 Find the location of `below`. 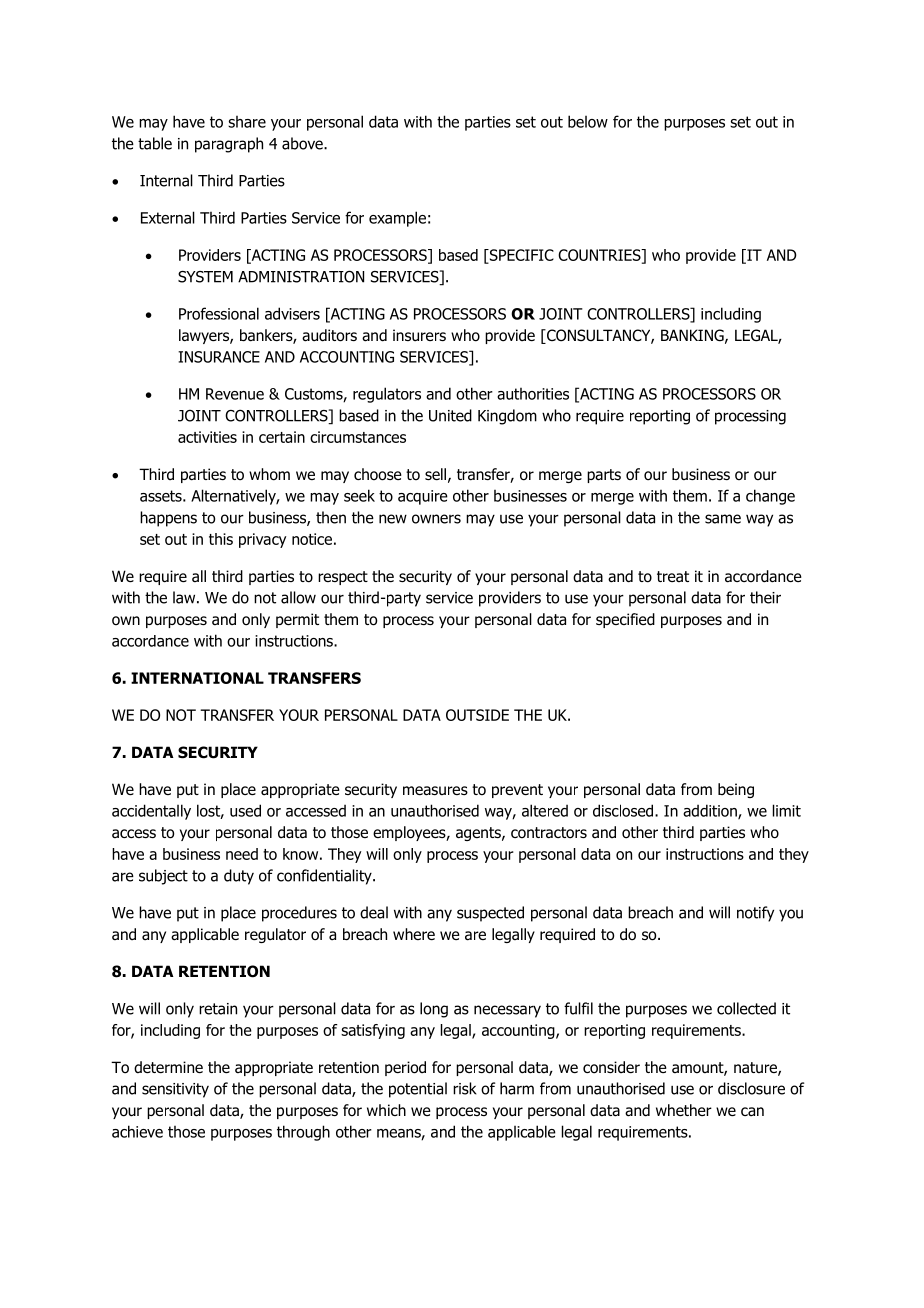

below is located at coordinates (588, 121).
